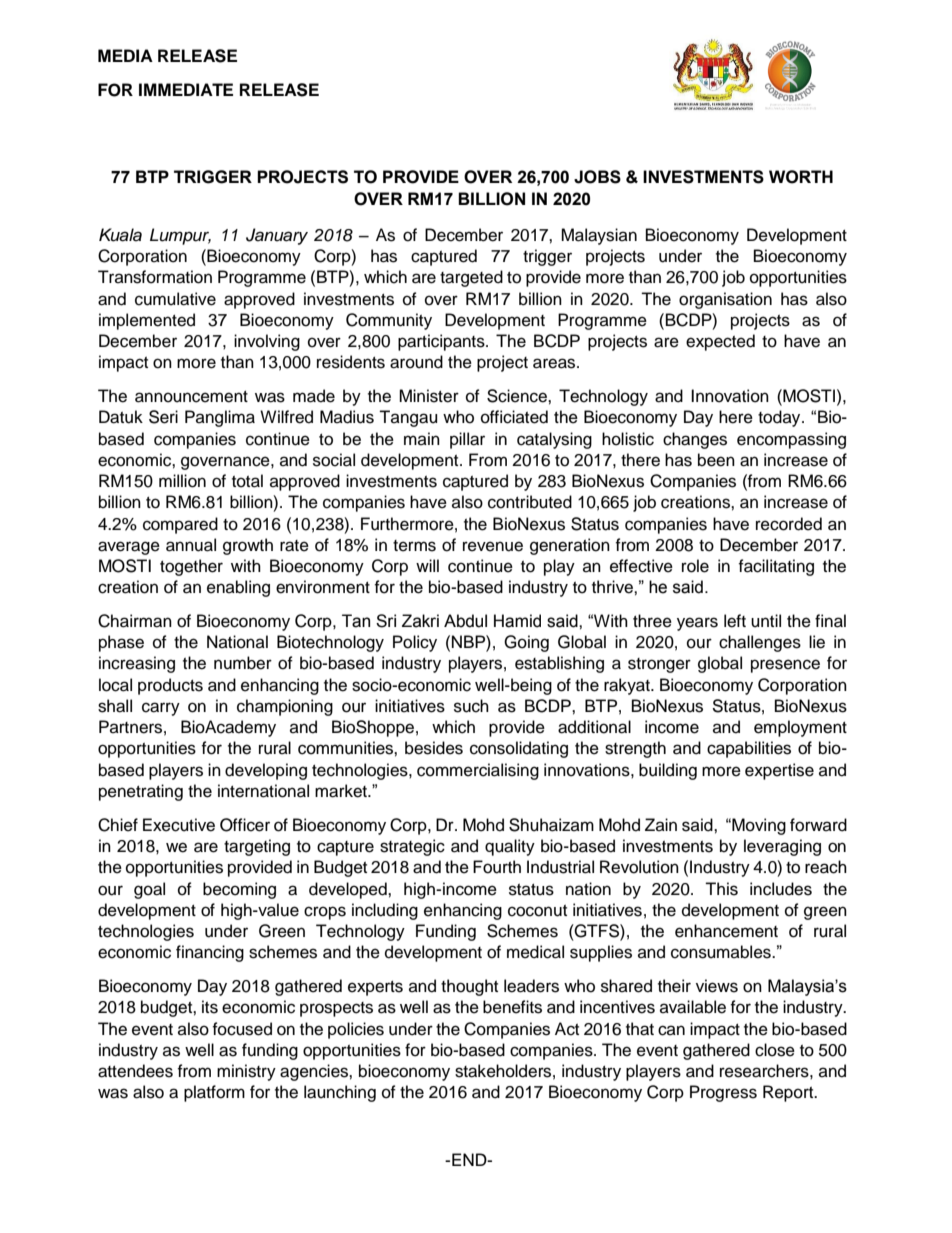  What do you see at coordinates (801, 177) in the image?
I see `WORTH` at bounding box center [801, 177].
